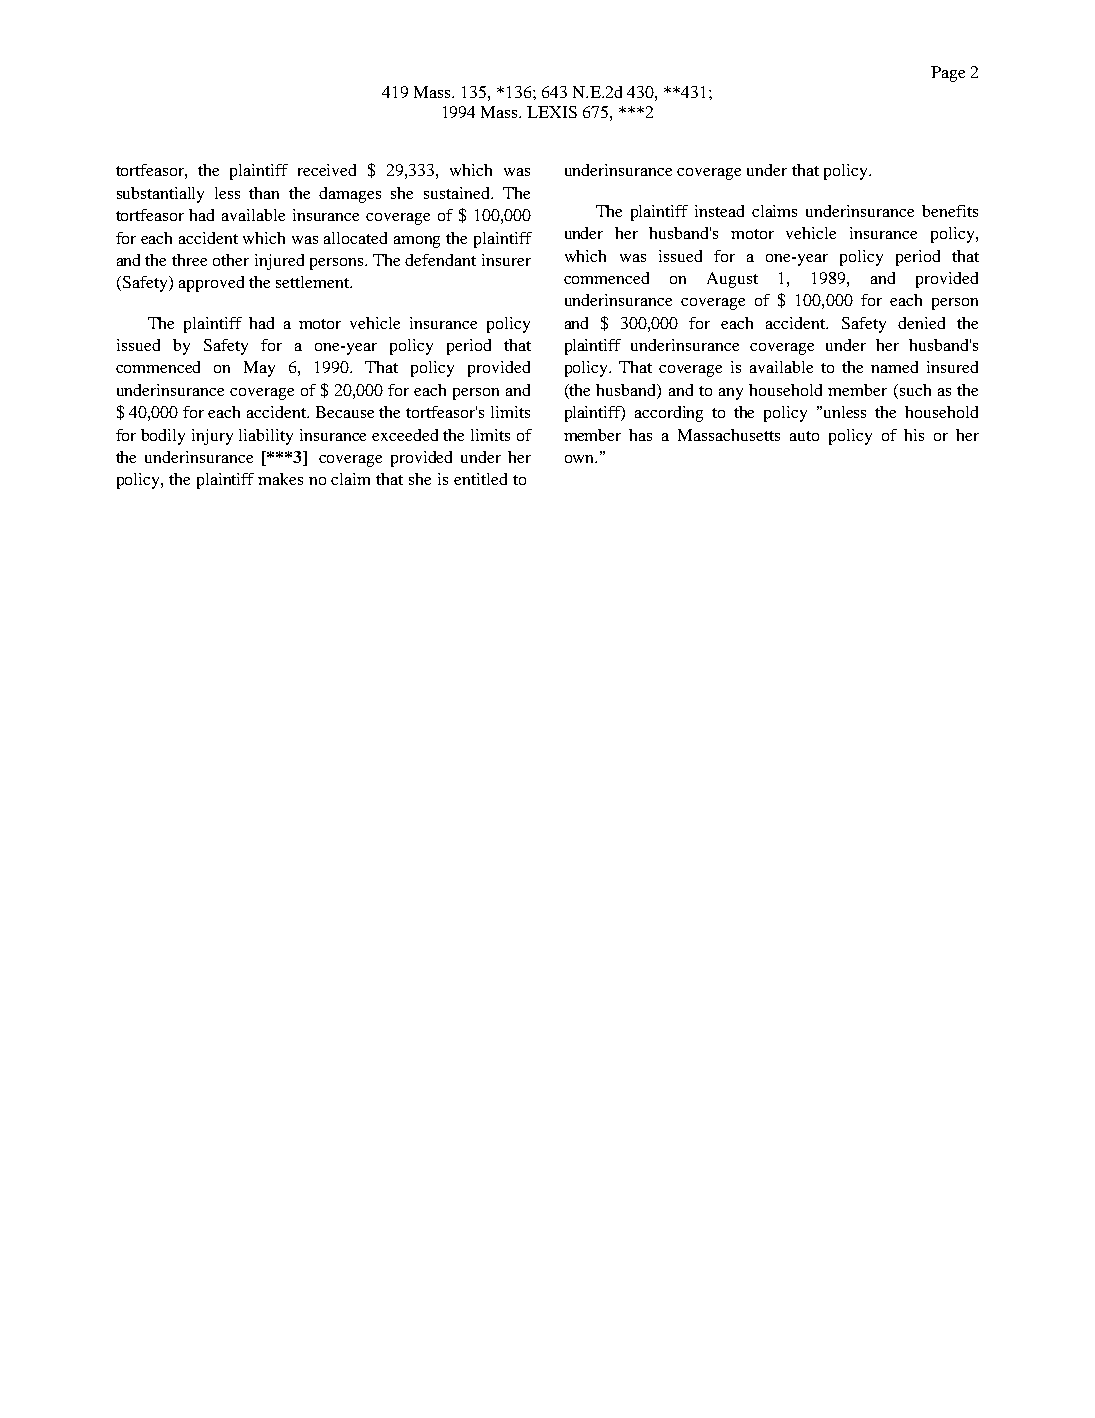  What do you see at coordinates (458, 193) in the screenshot?
I see `sustained` at bounding box center [458, 193].
